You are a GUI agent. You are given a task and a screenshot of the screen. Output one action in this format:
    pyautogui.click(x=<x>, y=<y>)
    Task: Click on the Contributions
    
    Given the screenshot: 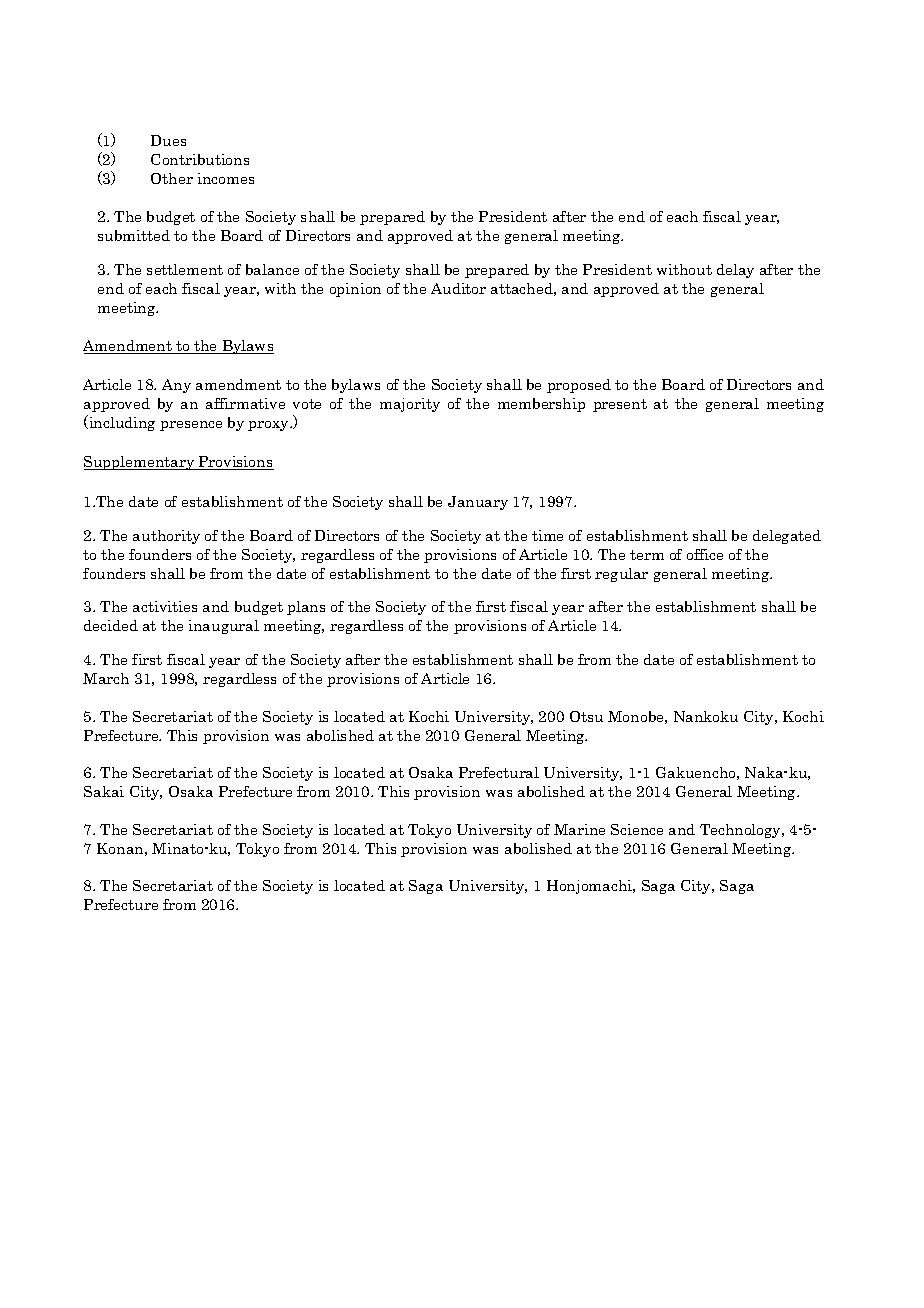 What is the action you would take?
    pyautogui.click(x=200, y=159)
